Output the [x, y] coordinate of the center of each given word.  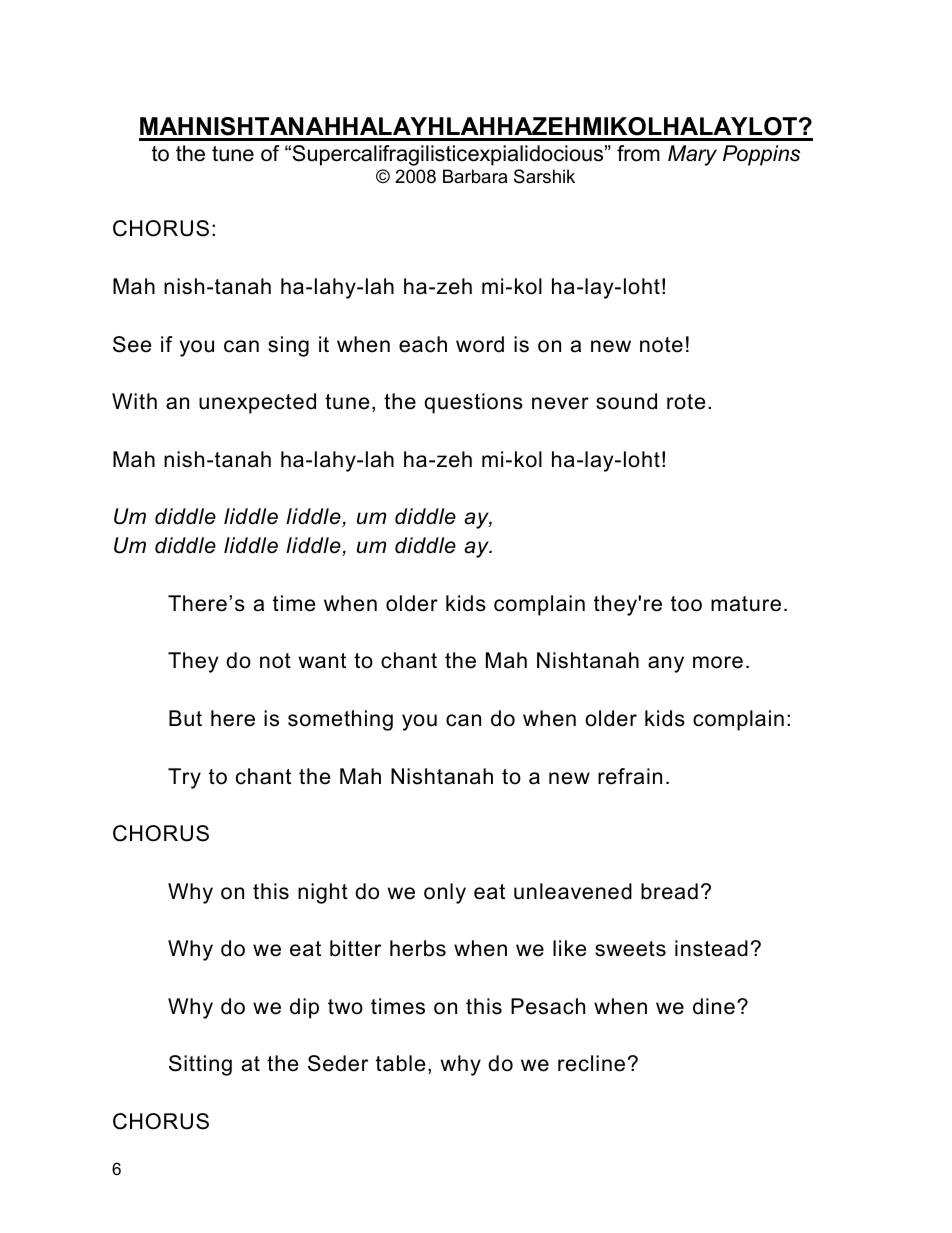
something [340, 720]
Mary [692, 155]
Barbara [475, 176]
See [132, 344]
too [686, 604]
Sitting [200, 1065]
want [322, 661]
